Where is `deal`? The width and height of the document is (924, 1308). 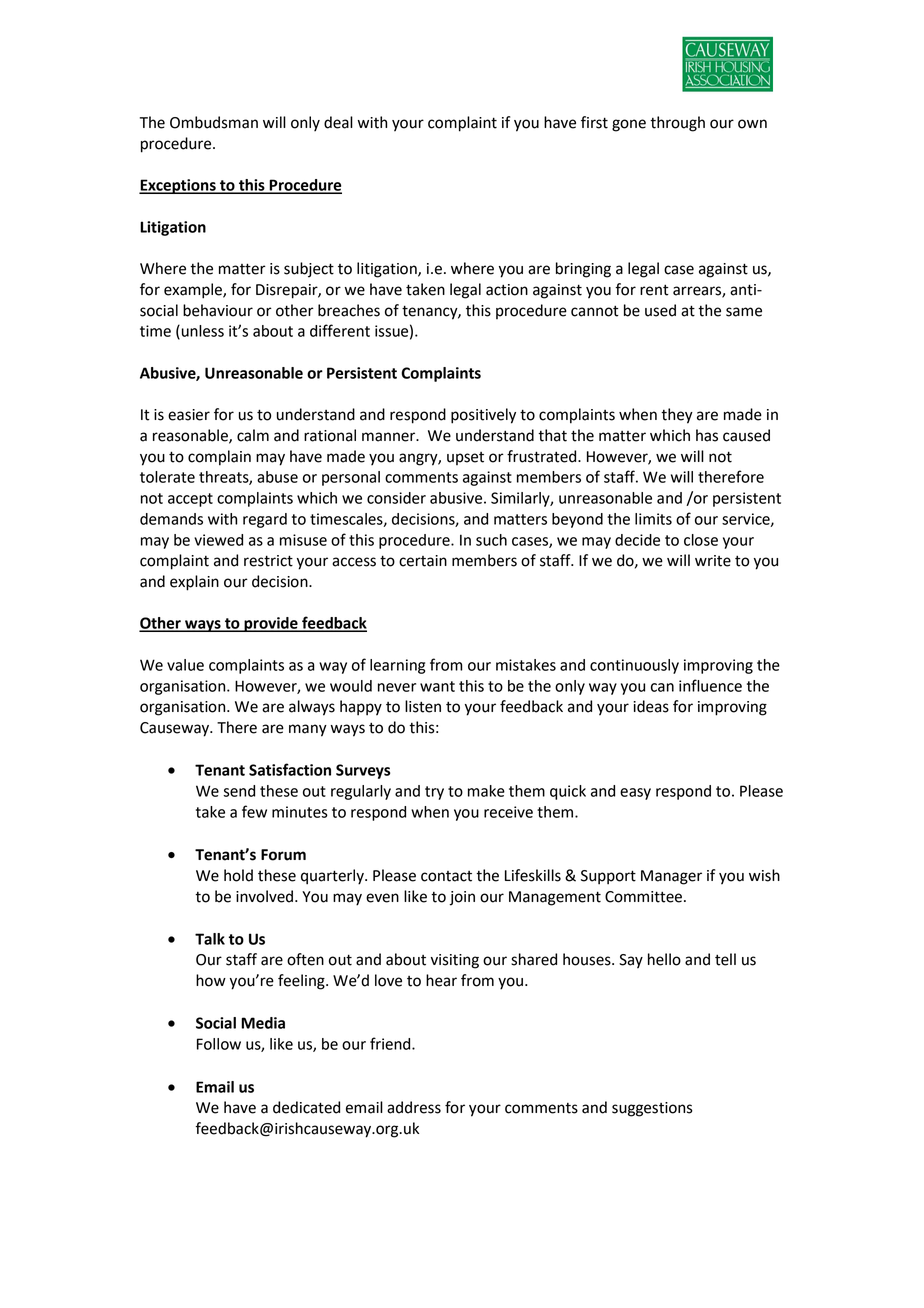
deal is located at coordinates (338, 122).
